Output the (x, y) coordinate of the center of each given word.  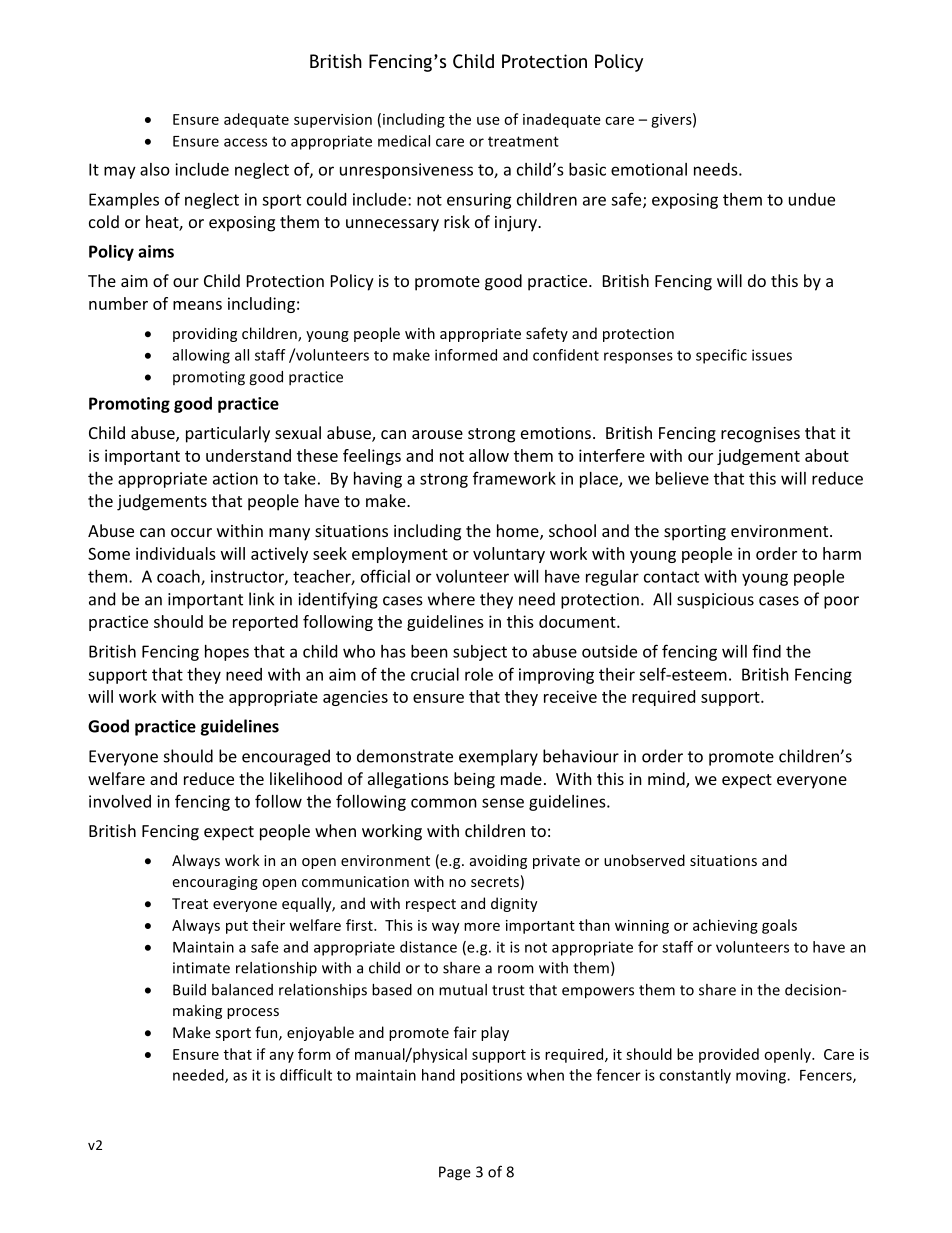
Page (455, 1173)
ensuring (479, 201)
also (155, 169)
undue (812, 199)
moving (762, 1076)
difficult (306, 1075)
